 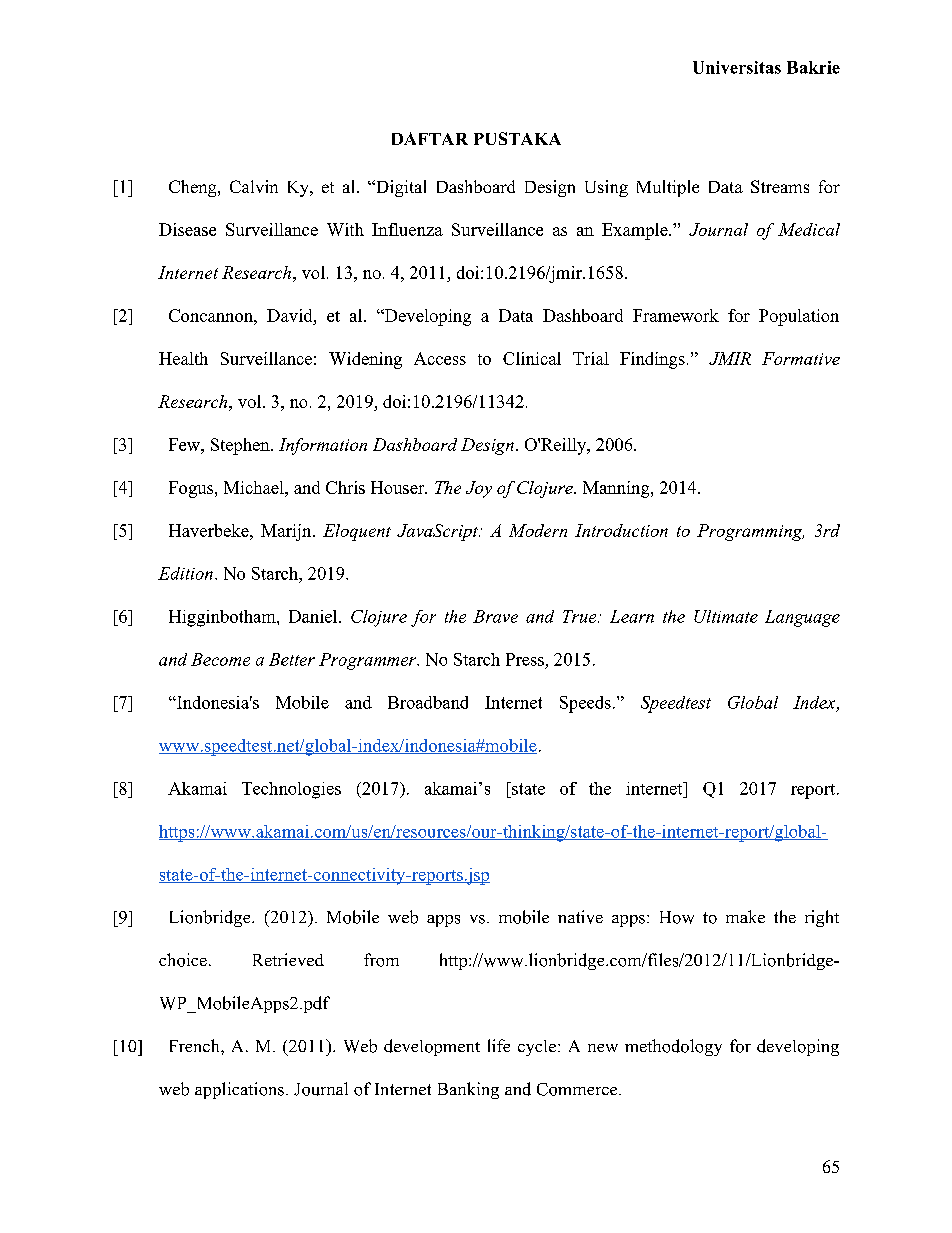 What do you see at coordinates (801, 358) in the screenshot?
I see `Formative` at bounding box center [801, 358].
